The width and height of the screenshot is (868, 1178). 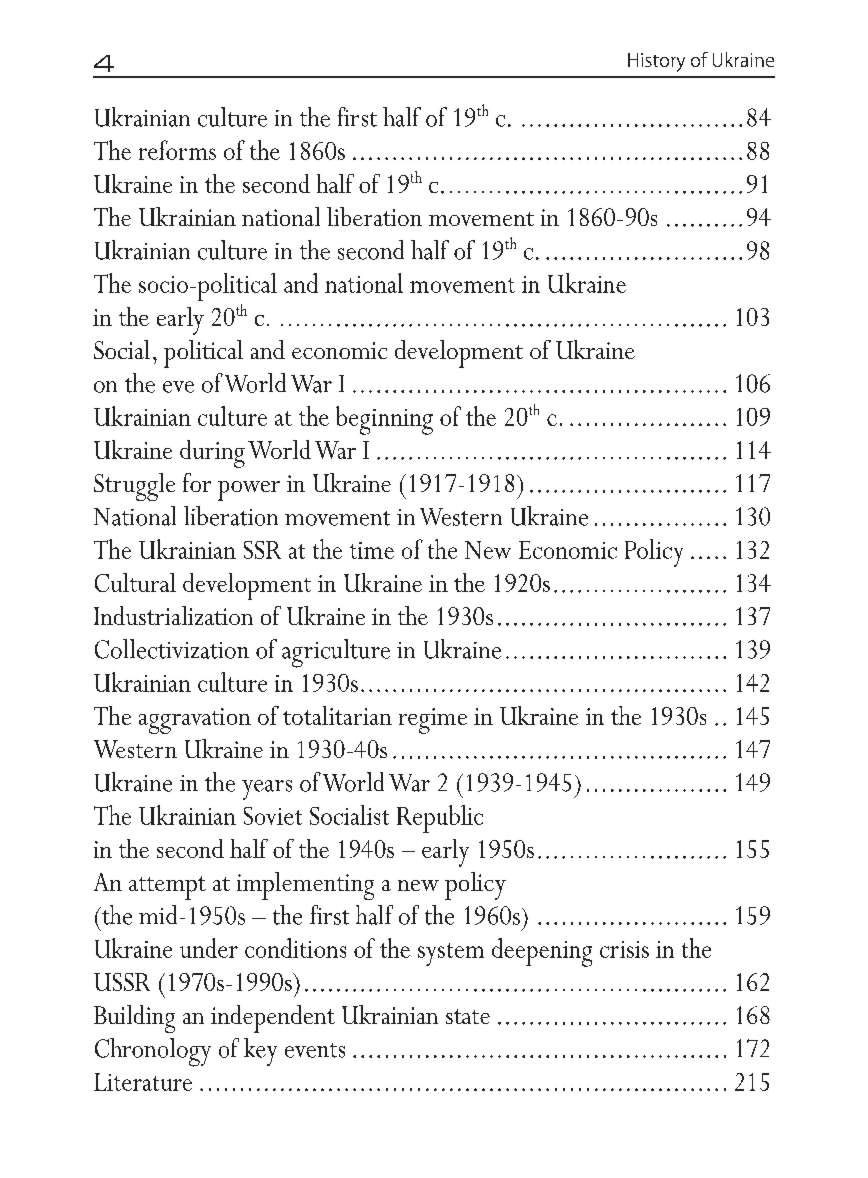 What do you see at coordinates (195, 721) in the screenshot?
I see `aggravation` at bounding box center [195, 721].
